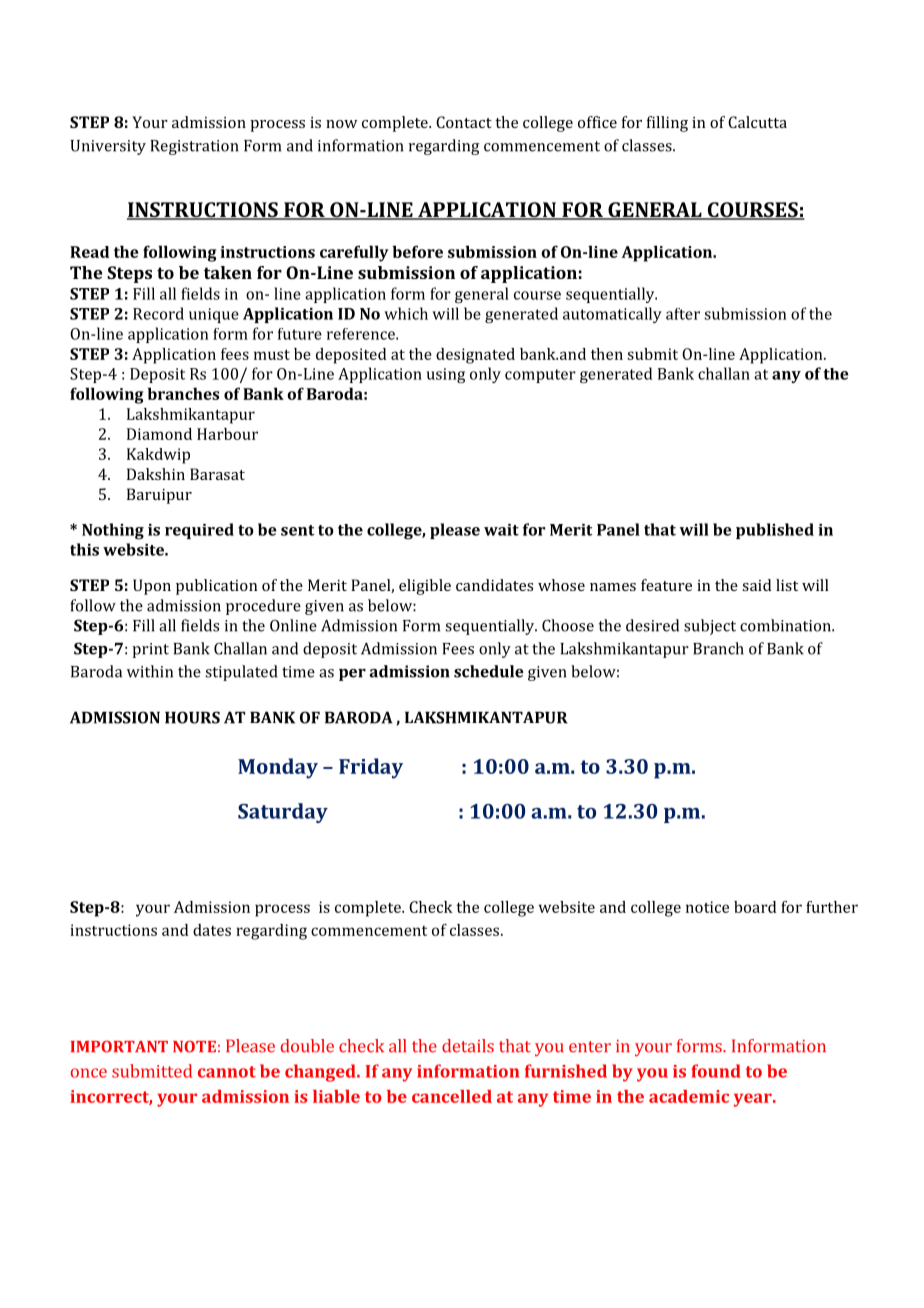 This document has width=924, height=1308. What do you see at coordinates (283, 813) in the document?
I see `Saturday` at bounding box center [283, 813].
